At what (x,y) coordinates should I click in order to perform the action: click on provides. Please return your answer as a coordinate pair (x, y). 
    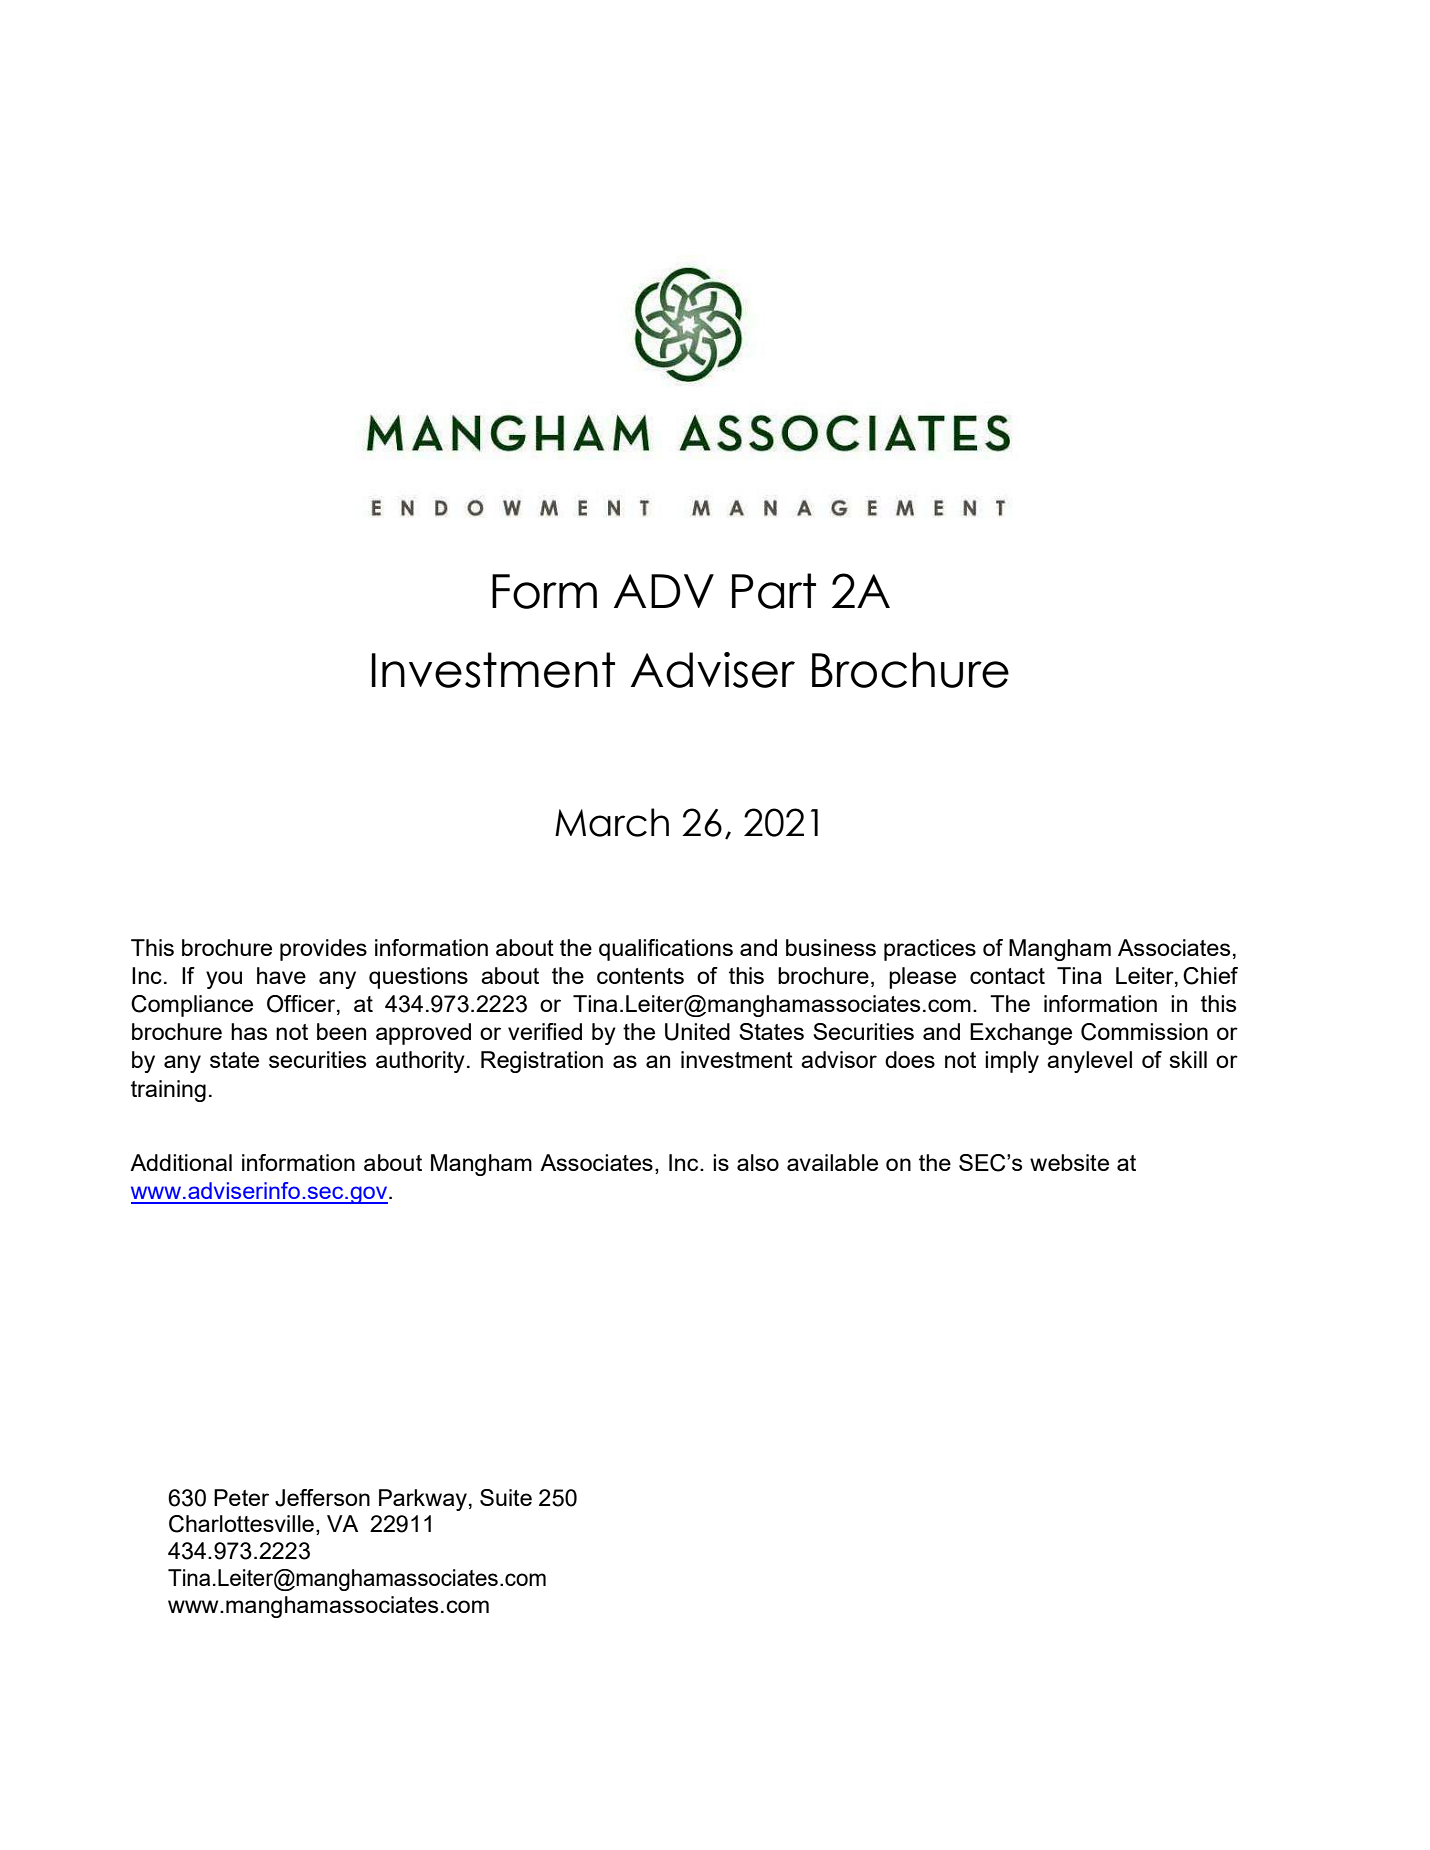
    Looking at the image, I should click on (323, 950).
